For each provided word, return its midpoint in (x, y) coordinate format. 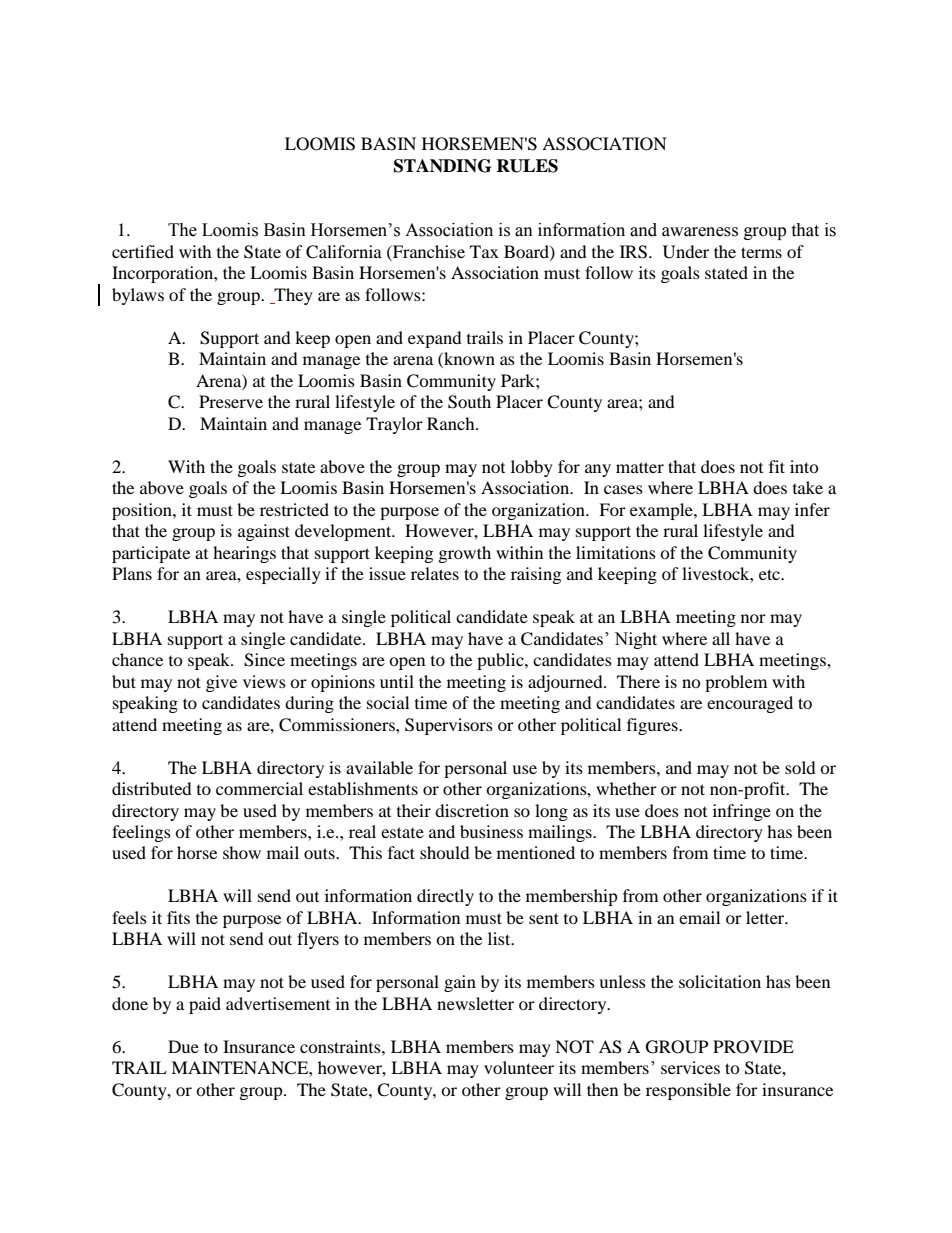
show (242, 852)
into (804, 466)
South (469, 402)
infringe (742, 812)
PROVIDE (753, 1047)
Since (264, 660)
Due (183, 1046)
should (445, 852)
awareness (700, 232)
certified (143, 251)
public (501, 661)
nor (753, 618)
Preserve (231, 401)
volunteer (519, 1067)
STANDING (442, 166)
